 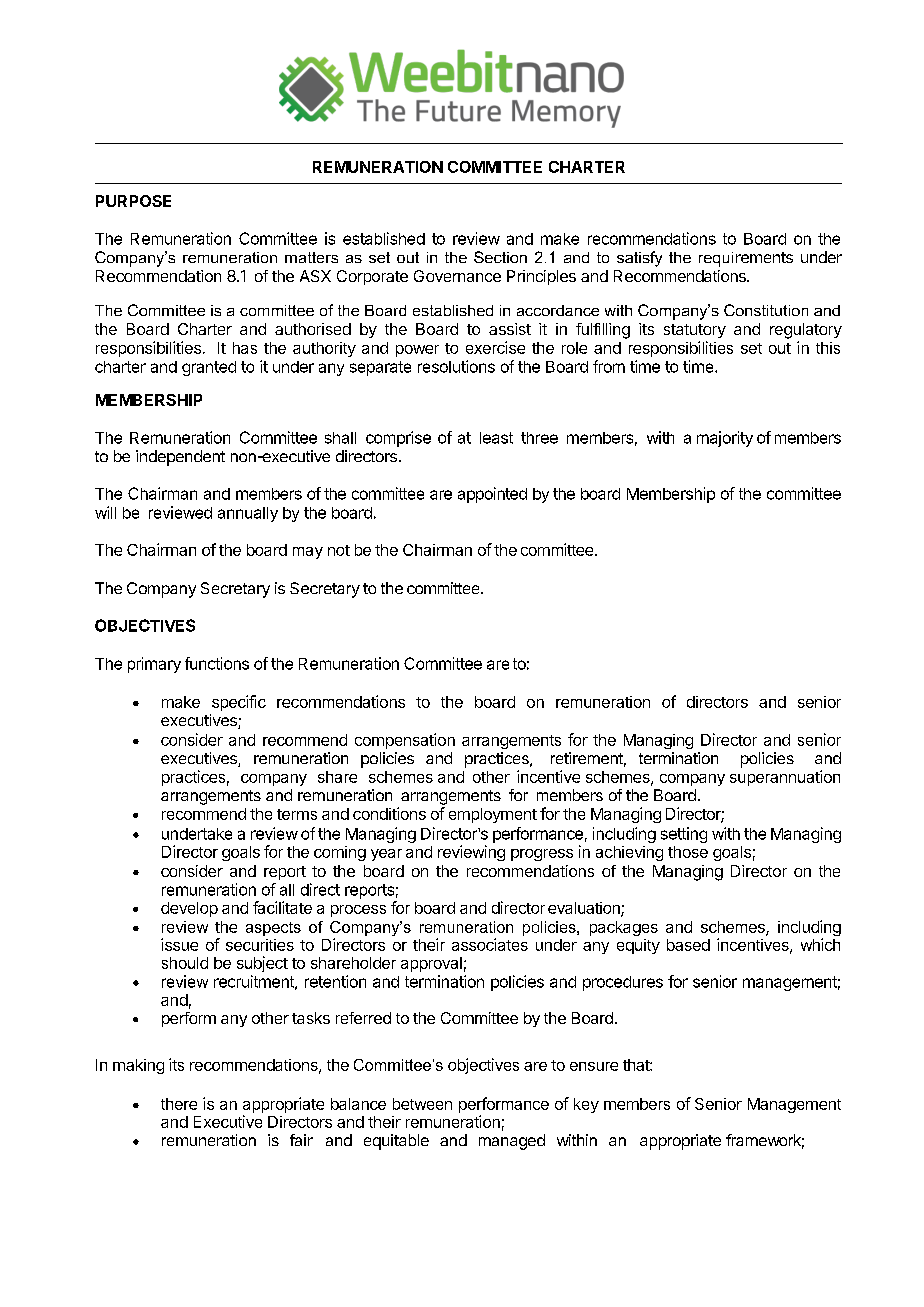 I want to click on majority, so click(x=725, y=439).
